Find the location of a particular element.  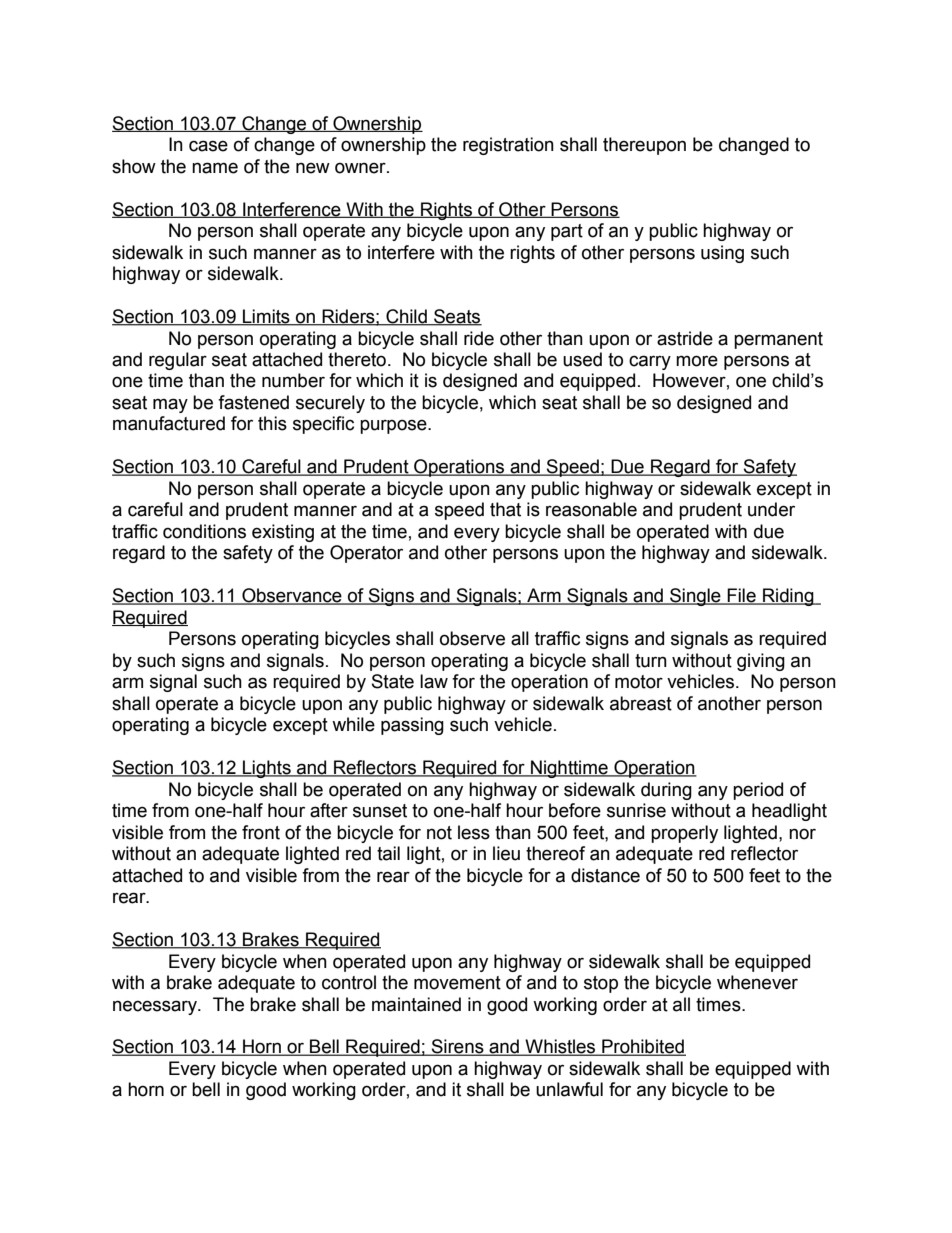

registration is located at coordinates (508, 146).
